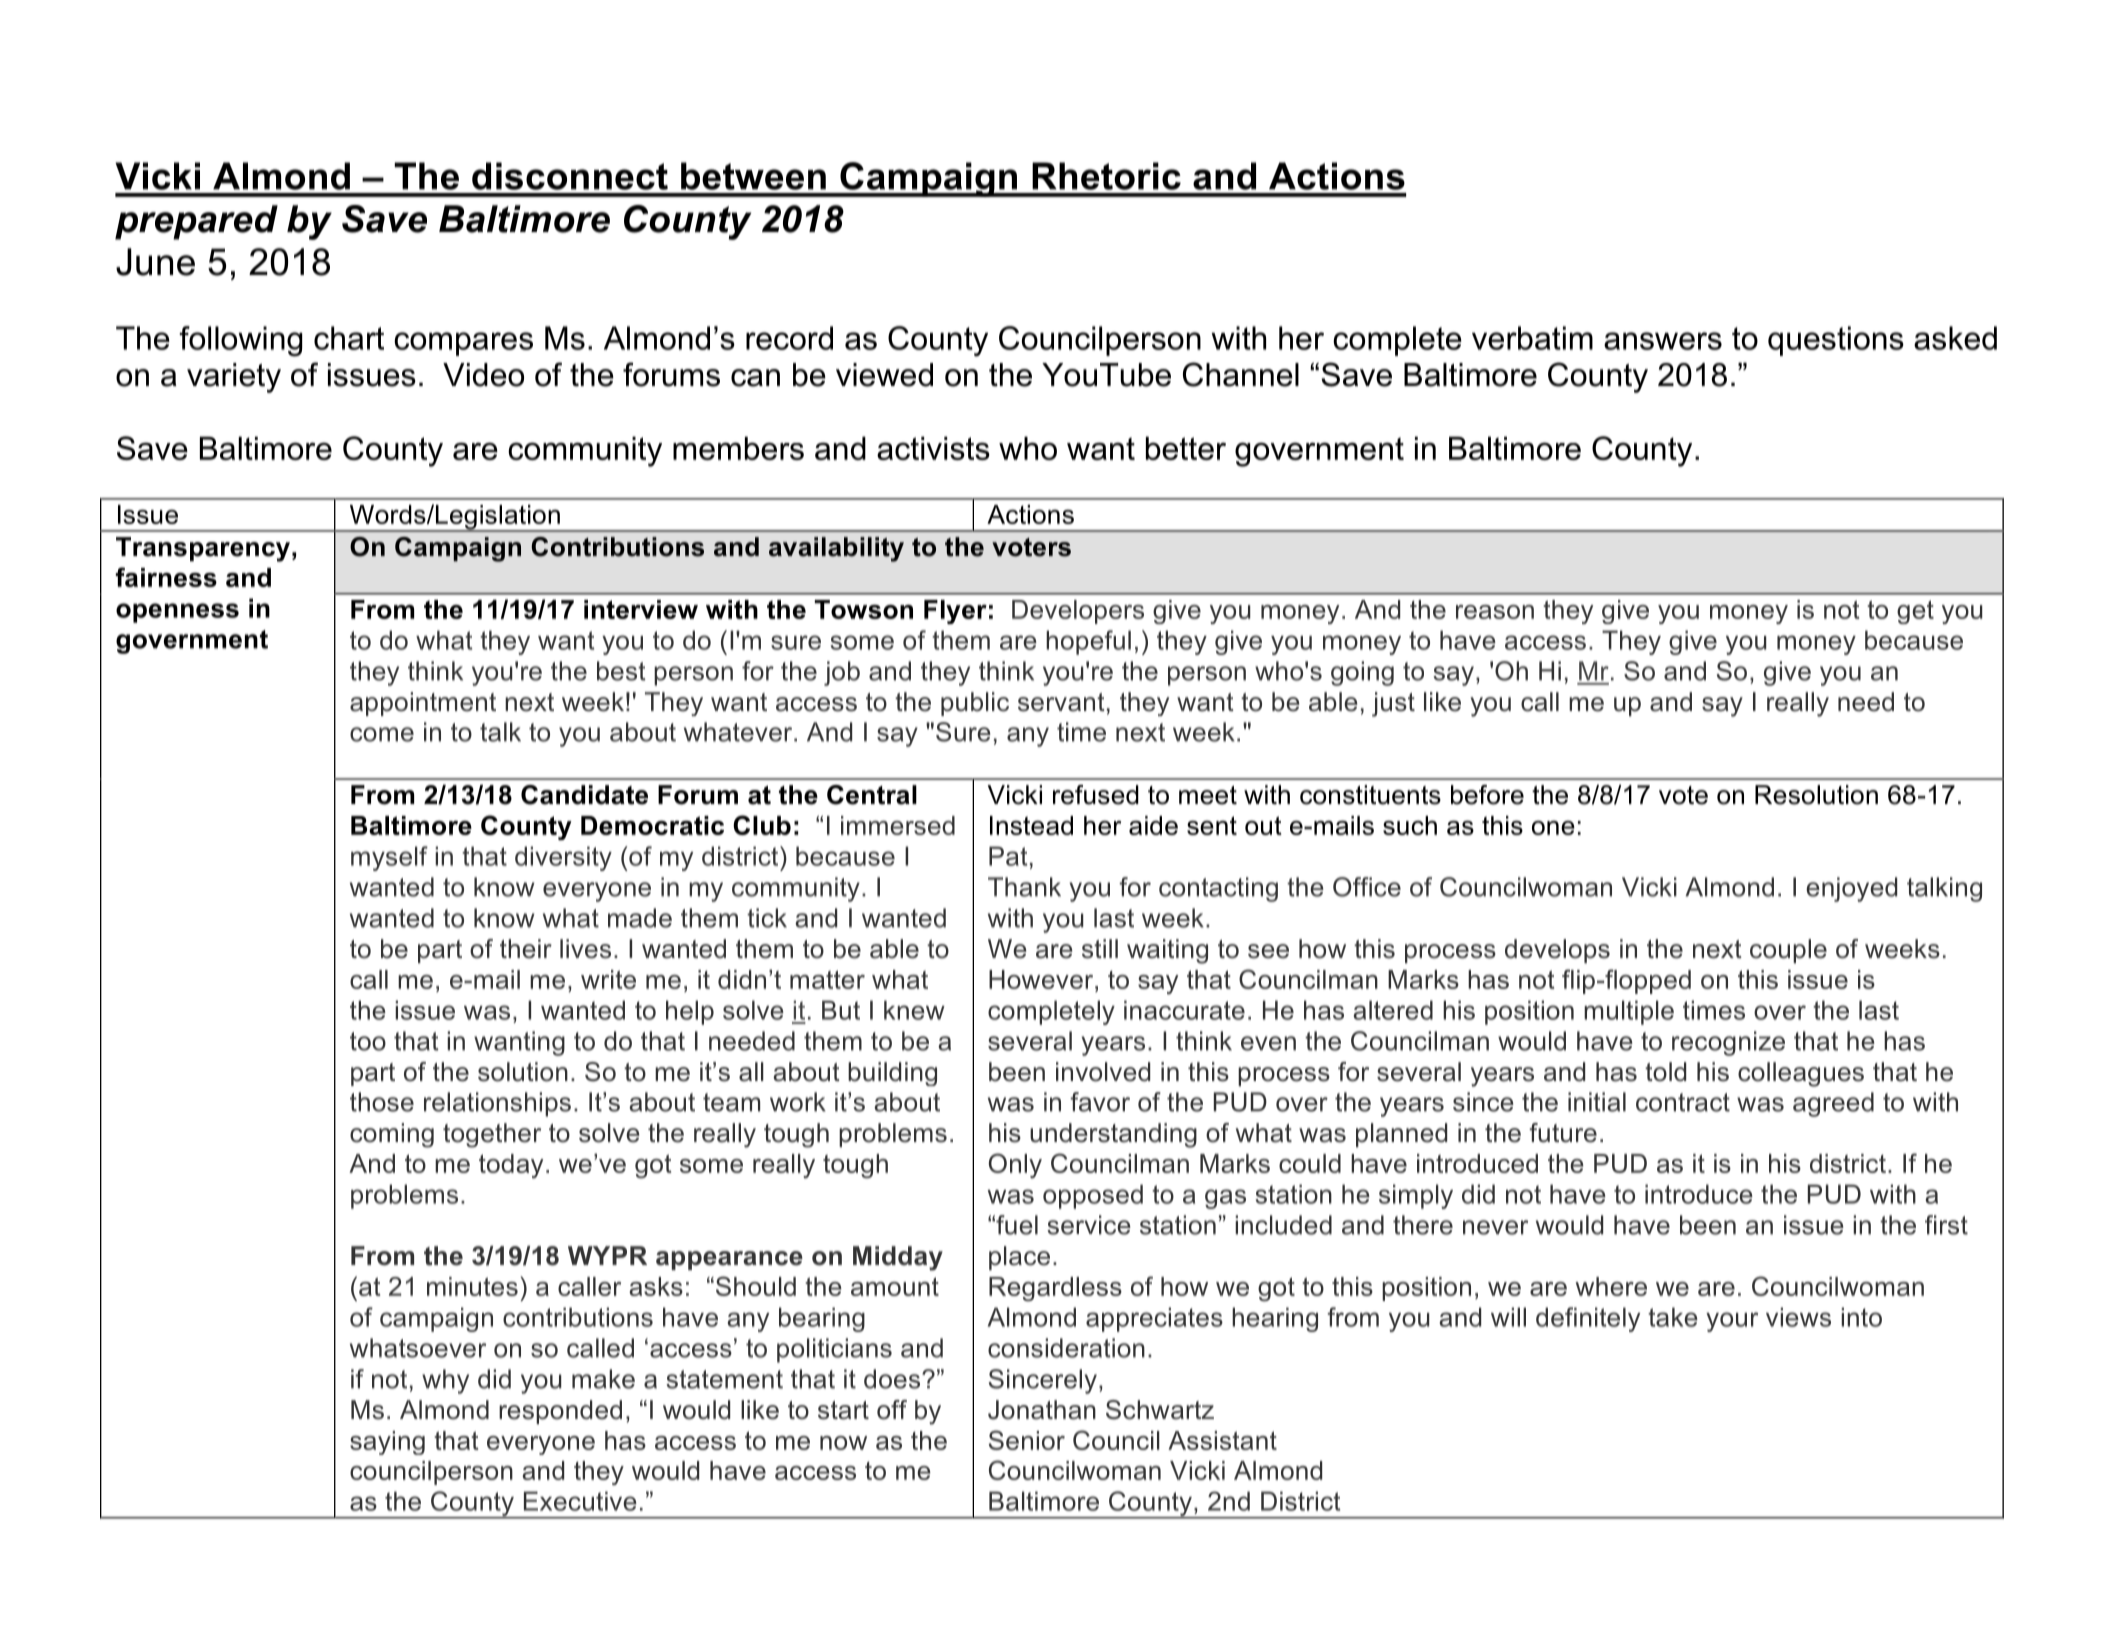 The height and width of the screenshot is (1635, 2116). I want to click on Rhetoric, so click(1106, 176).
